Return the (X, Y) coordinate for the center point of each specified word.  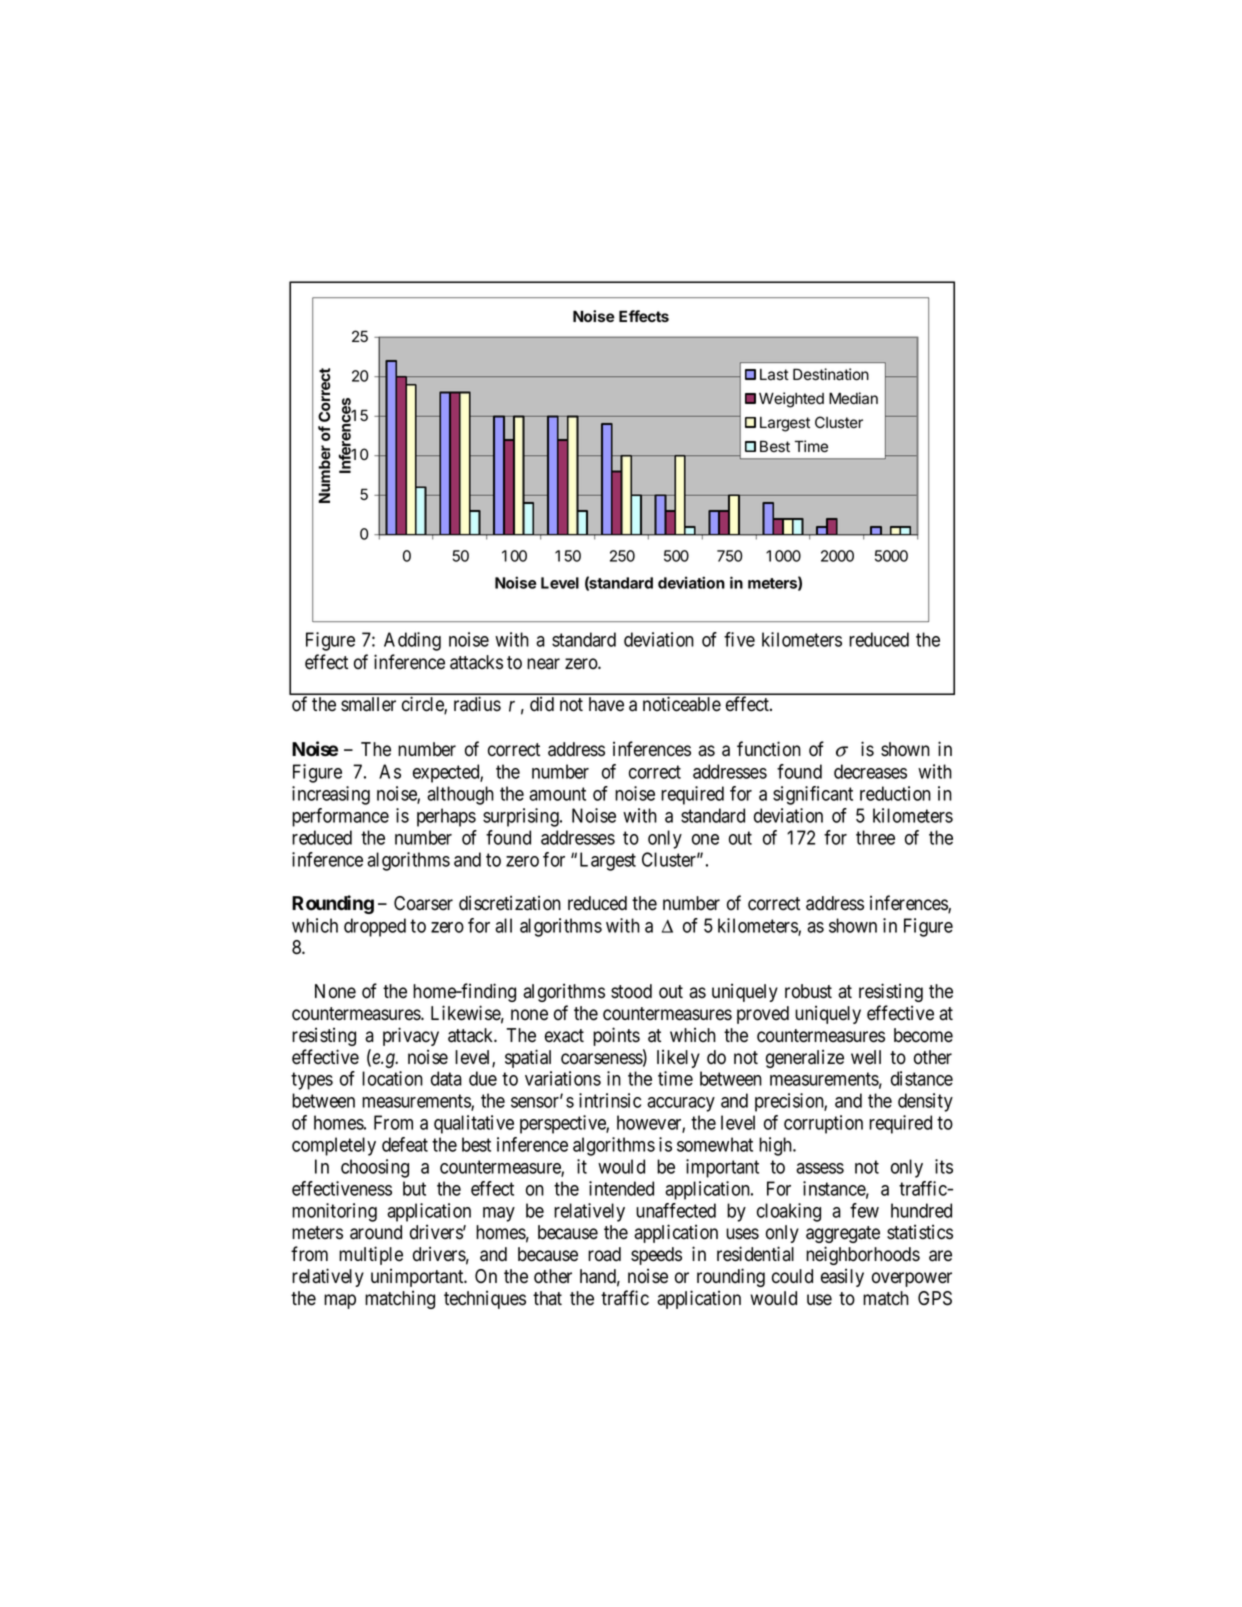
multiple (371, 1255)
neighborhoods (863, 1255)
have (606, 704)
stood (631, 991)
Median (853, 398)
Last (774, 375)
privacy (411, 1036)
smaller (368, 704)
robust (808, 991)
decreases (870, 771)
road (604, 1254)
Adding (412, 641)
